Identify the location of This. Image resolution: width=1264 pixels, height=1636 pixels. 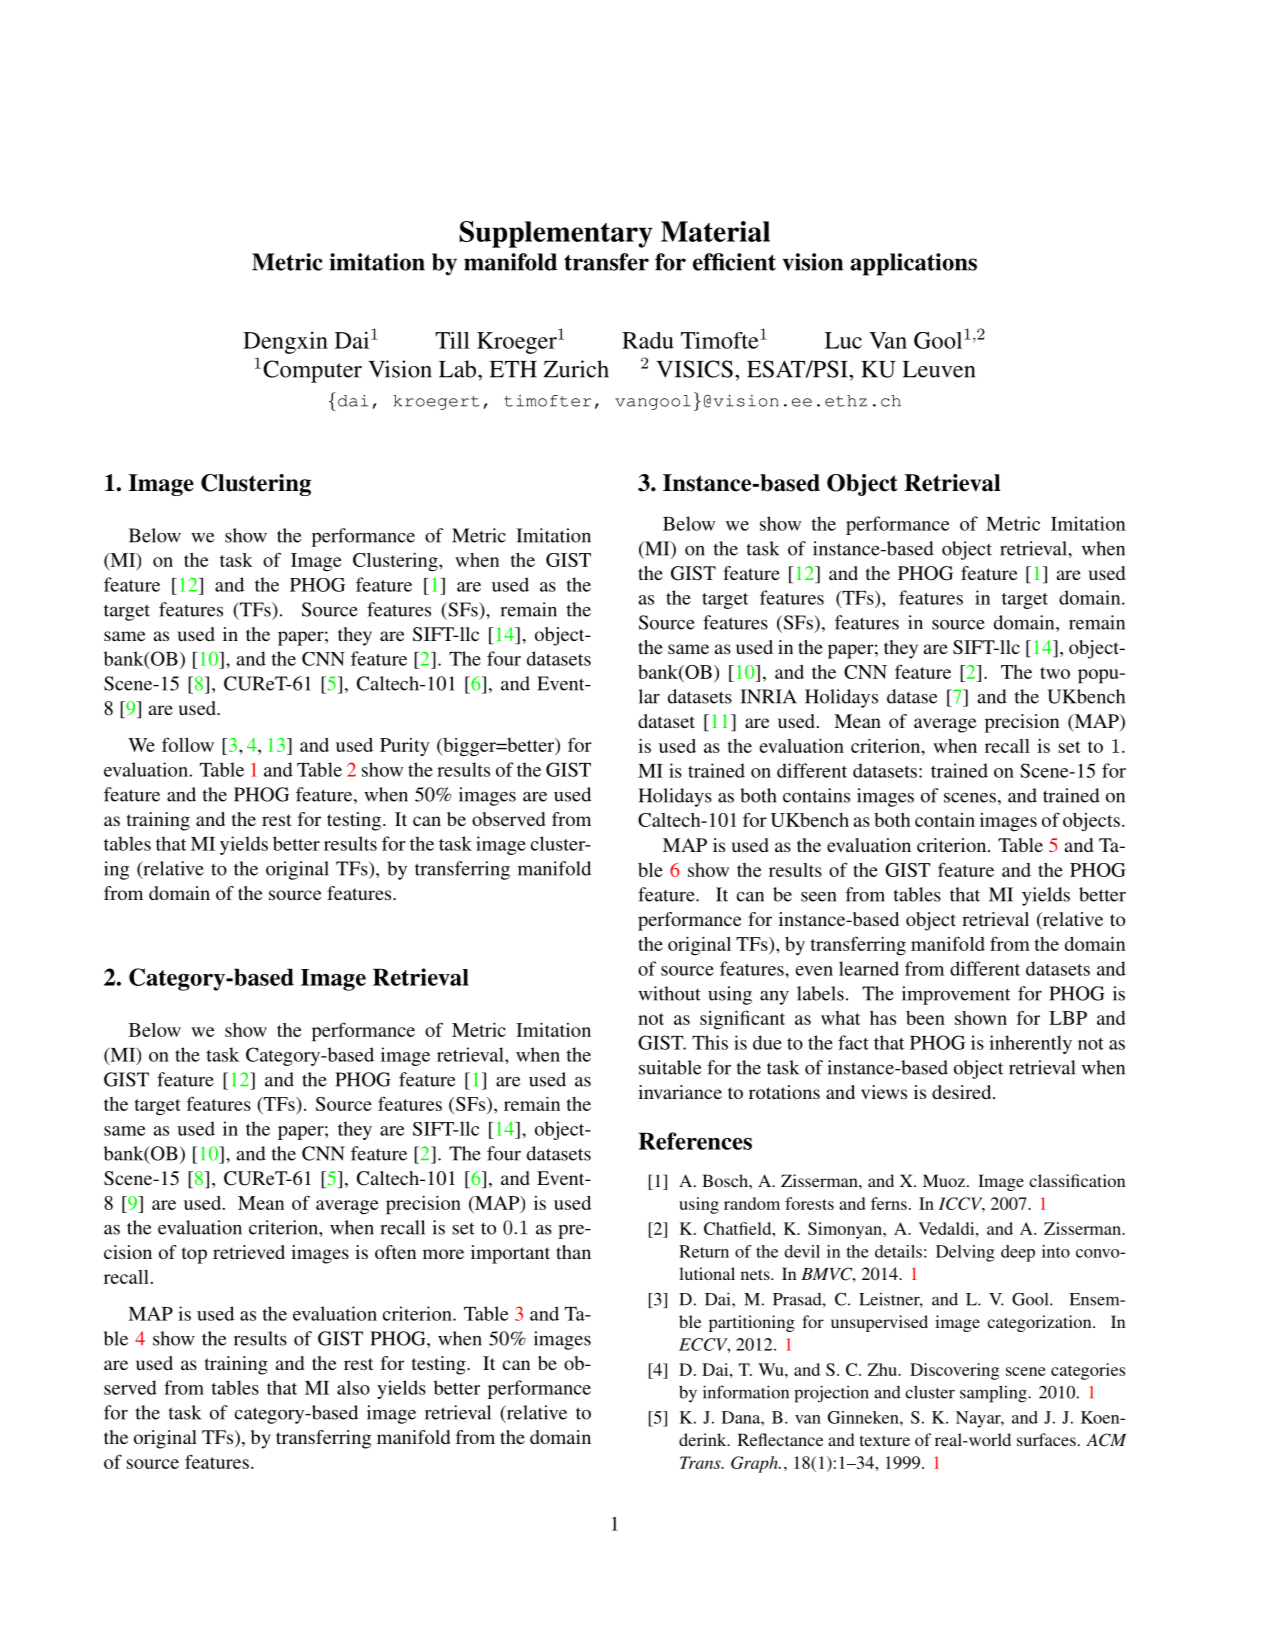
(710, 1042).
